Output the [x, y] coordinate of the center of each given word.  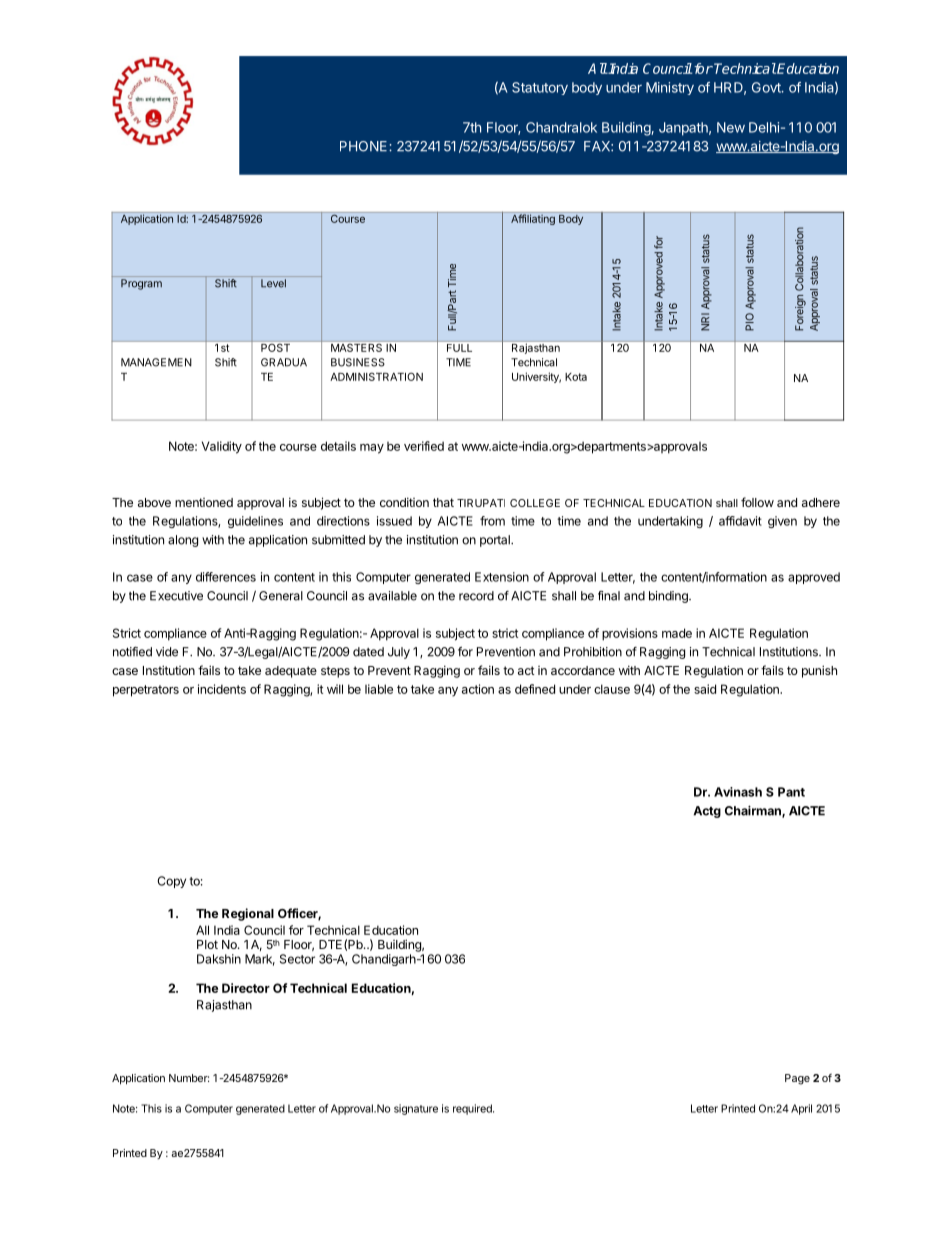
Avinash [738, 792]
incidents [222, 689]
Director [246, 988]
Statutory [540, 88]
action [478, 689]
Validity [222, 447]
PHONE [365, 146]
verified [424, 446]
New [731, 127]
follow [757, 502]
